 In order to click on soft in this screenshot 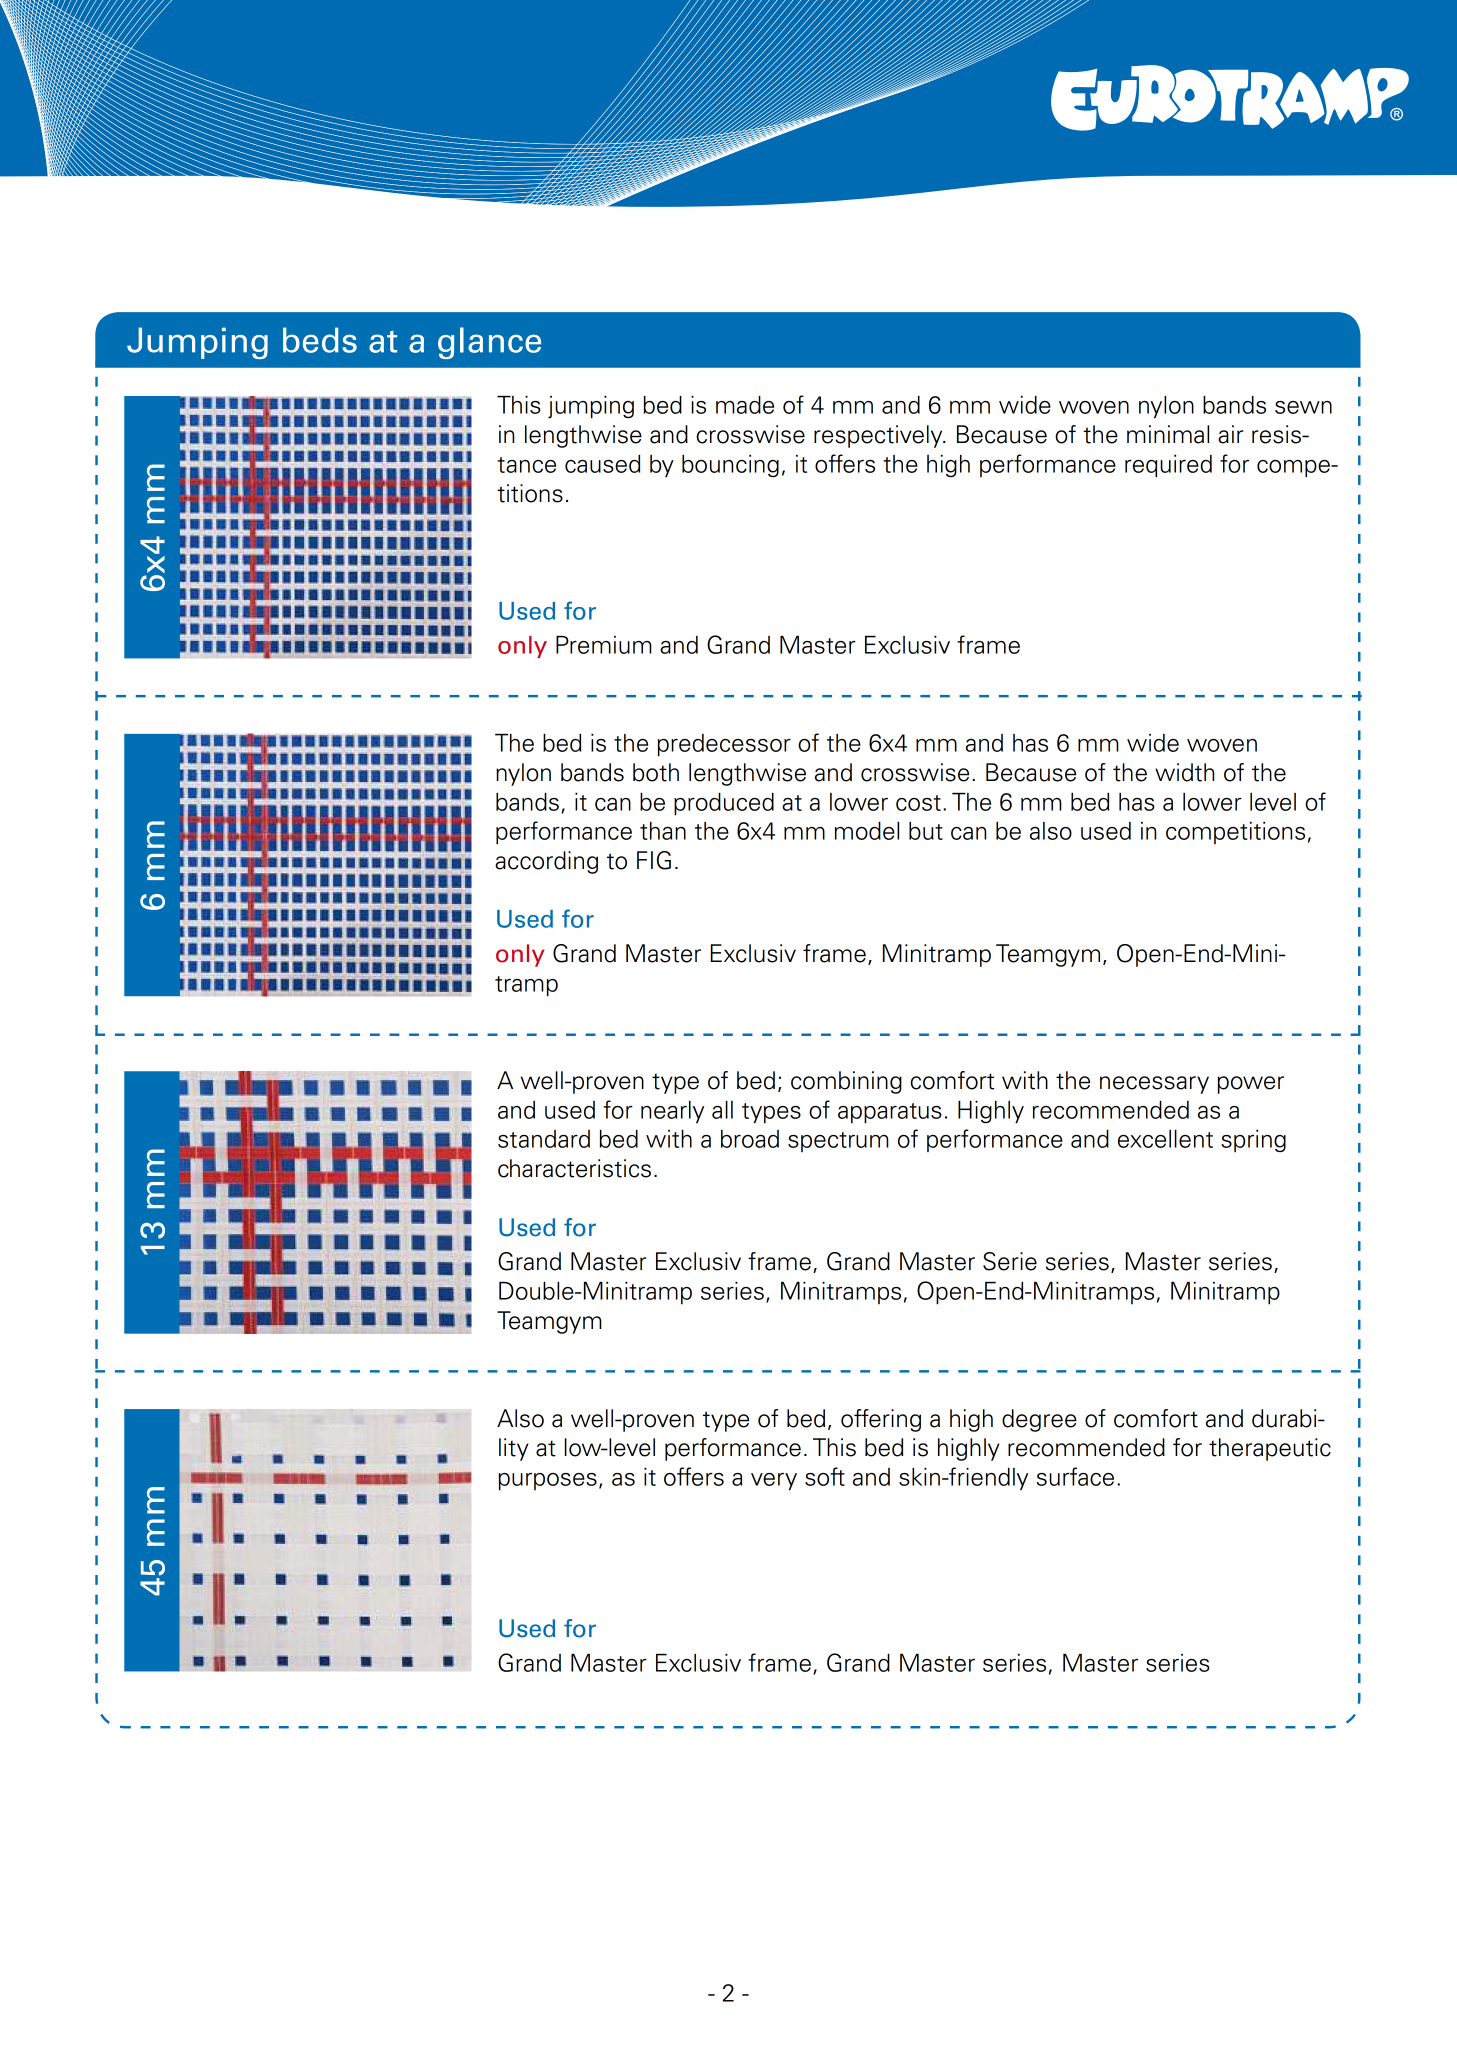, I will do `click(825, 1476)`.
